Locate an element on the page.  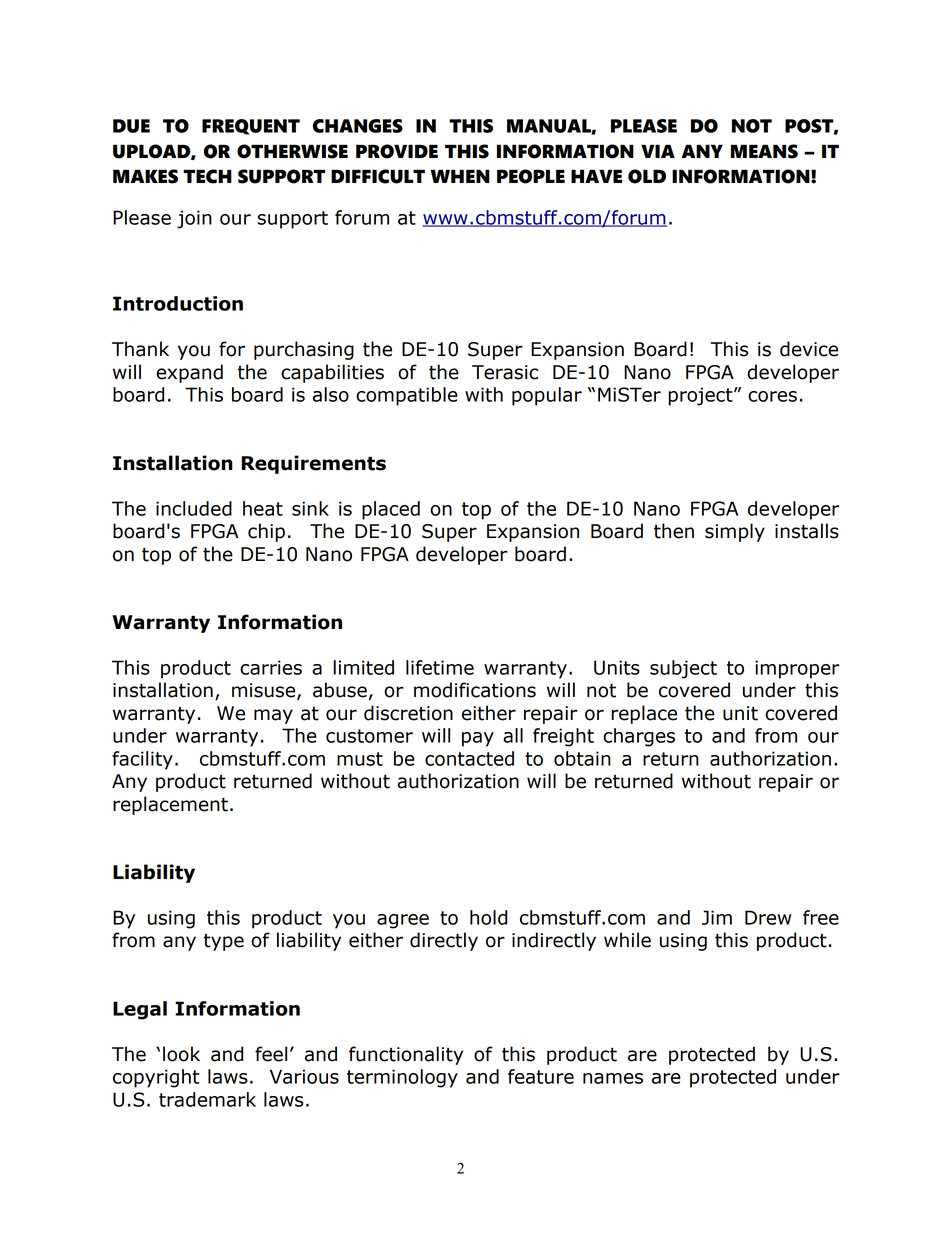
TECH is located at coordinates (207, 176).
